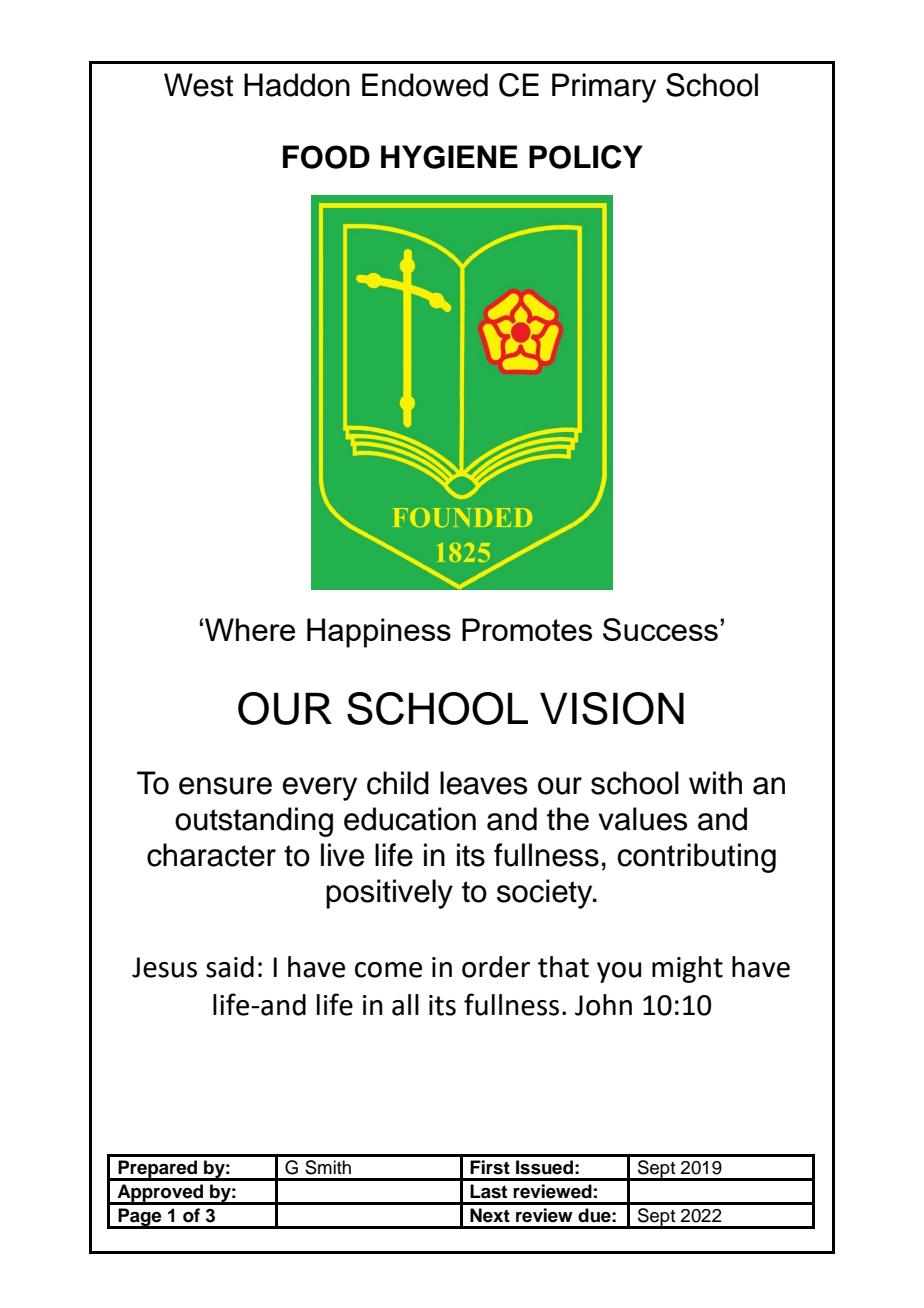 The image size is (924, 1308). I want to click on you, so click(619, 972).
